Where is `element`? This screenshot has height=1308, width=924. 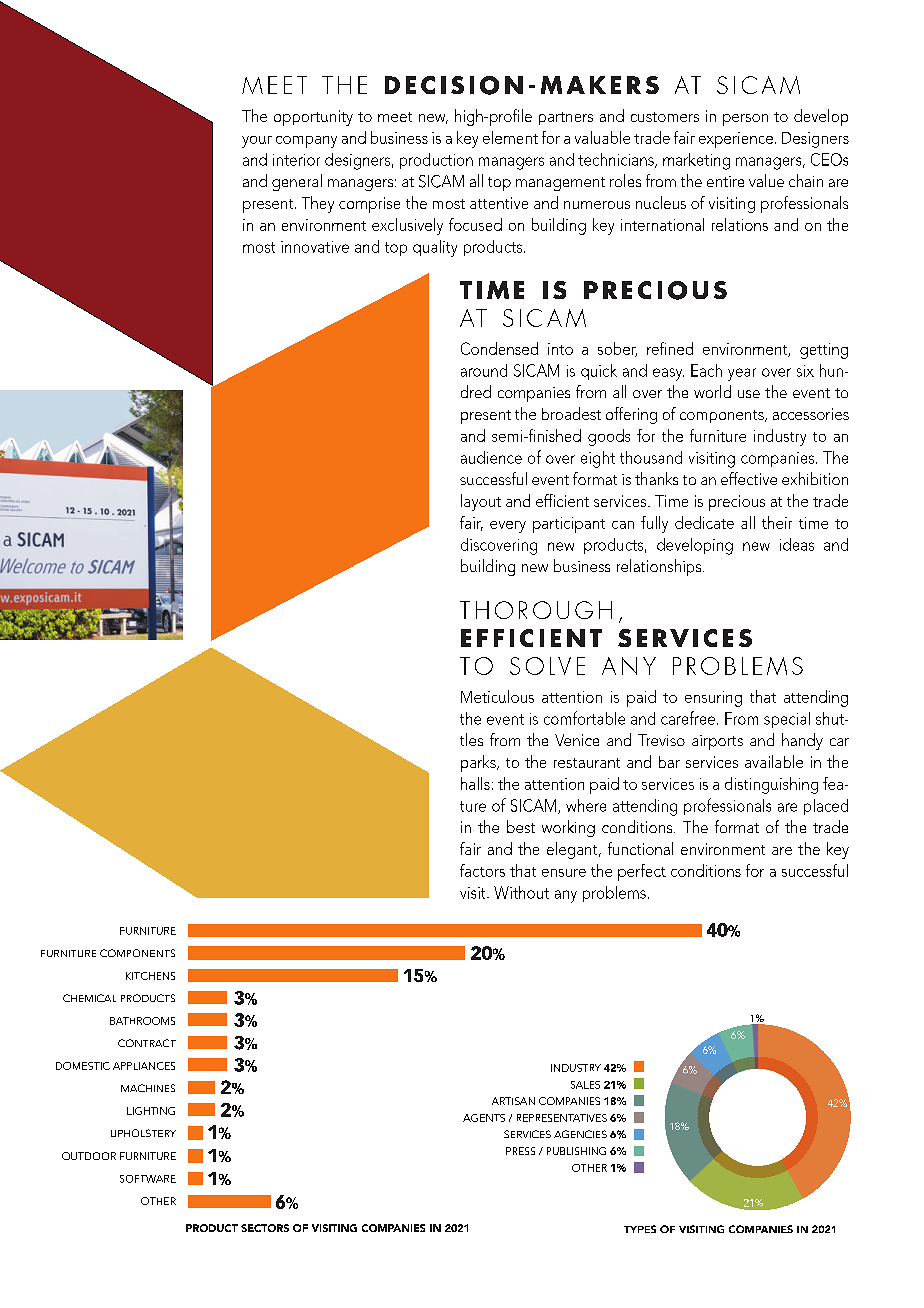
element is located at coordinates (510, 137).
